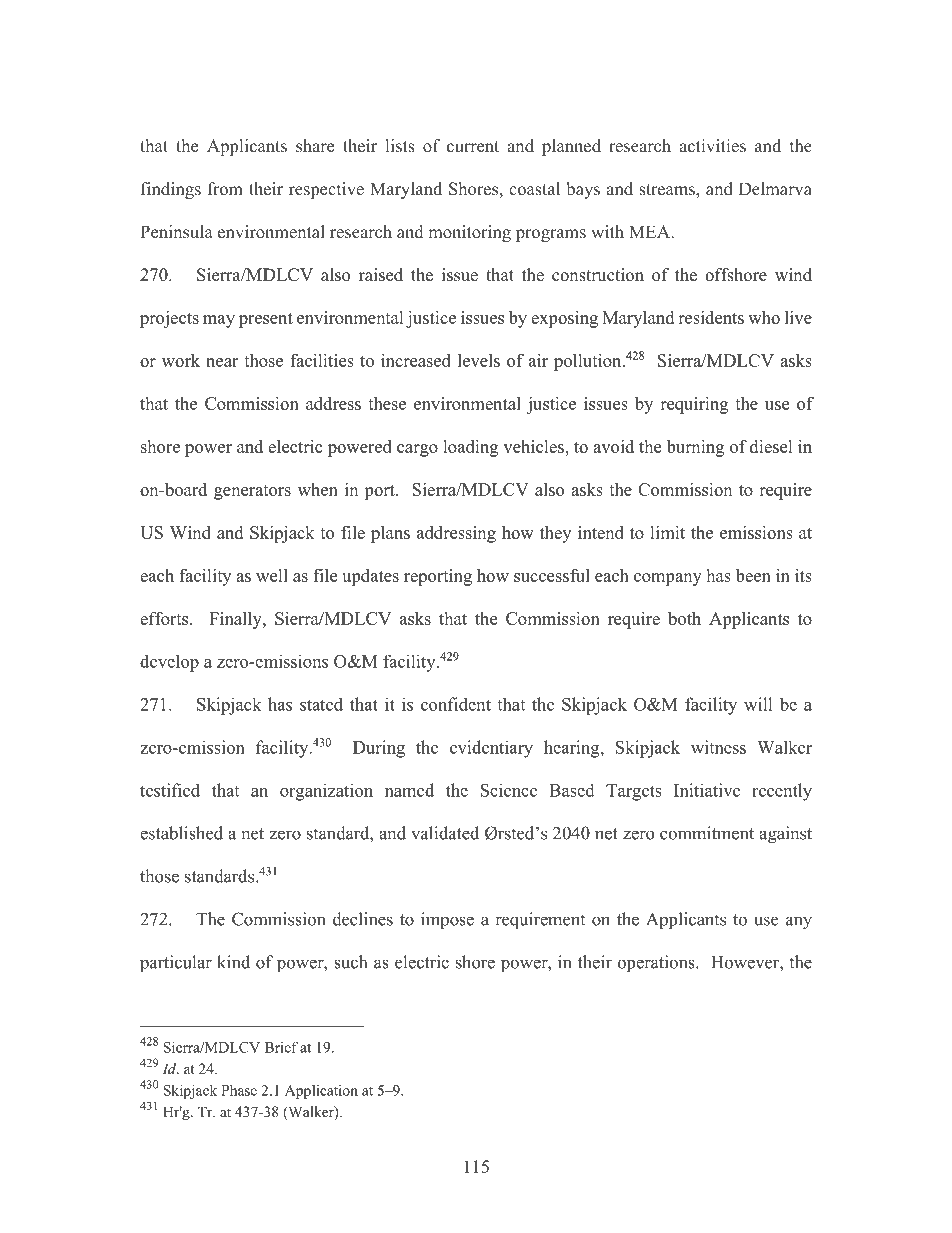  Describe the element at coordinates (491, 749) in the screenshot. I see `evidentiary` at that location.
